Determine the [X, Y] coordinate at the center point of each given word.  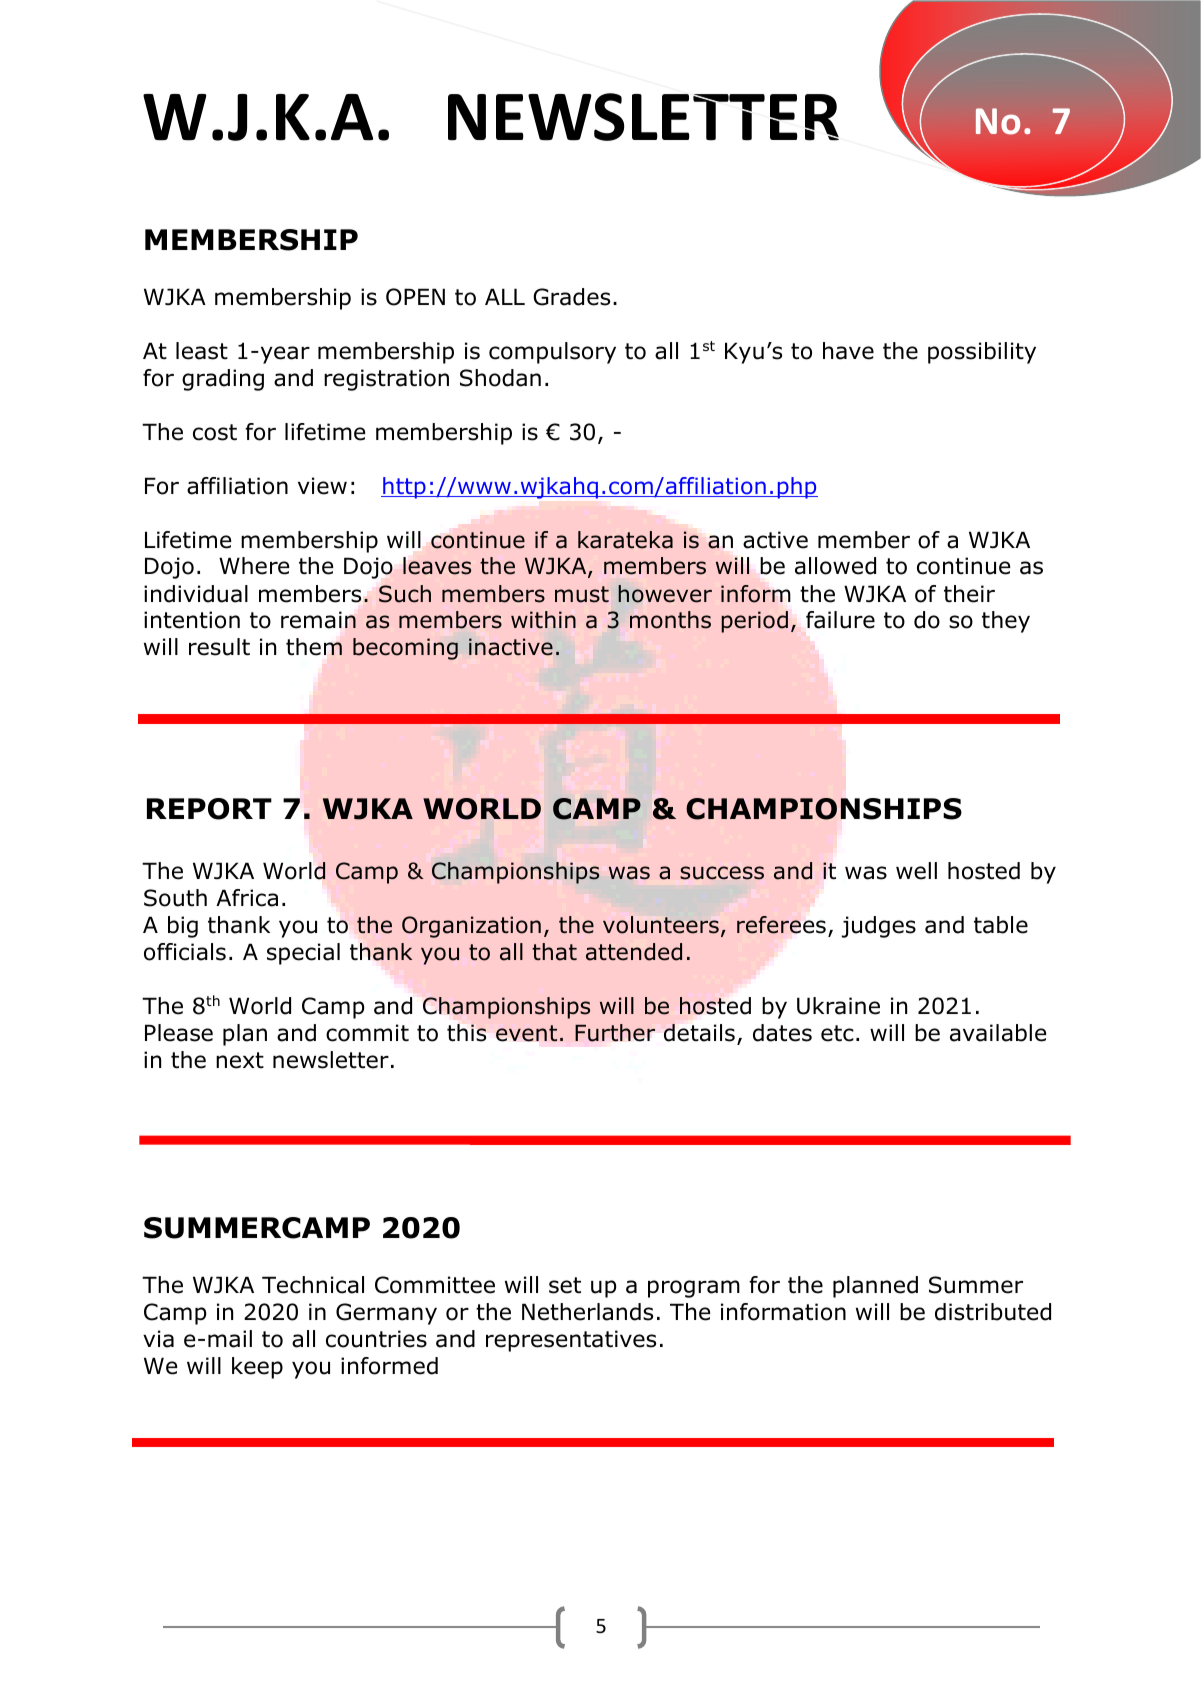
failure [840, 620]
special [303, 954]
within [543, 619]
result [219, 647]
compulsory [552, 353]
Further [615, 1033]
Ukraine [838, 1006]
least [202, 351]
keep [257, 1368]
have [848, 351]
